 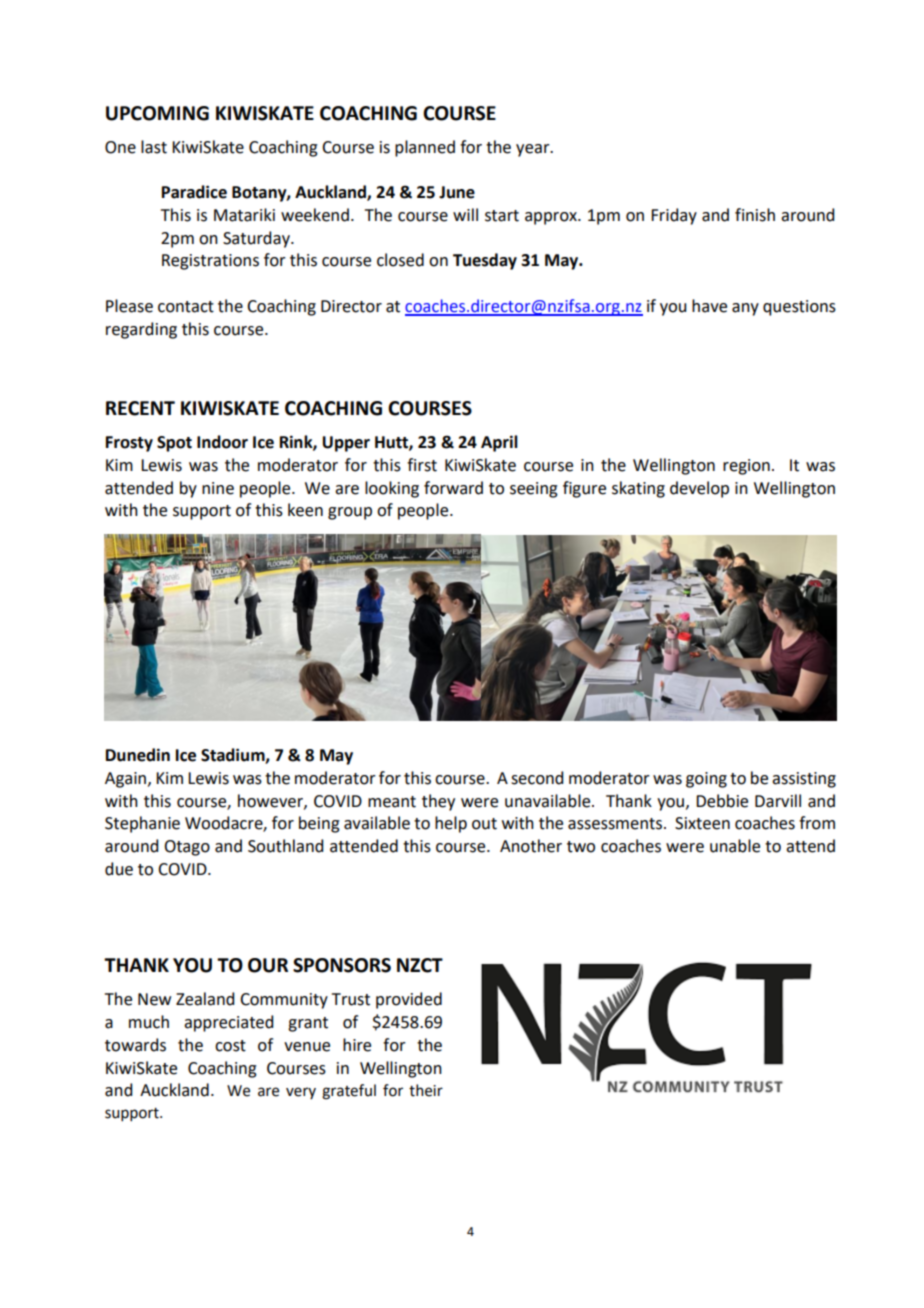 What do you see at coordinates (230, 1046) in the screenshot?
I see `cost` at bounding box center [230, 1046].
